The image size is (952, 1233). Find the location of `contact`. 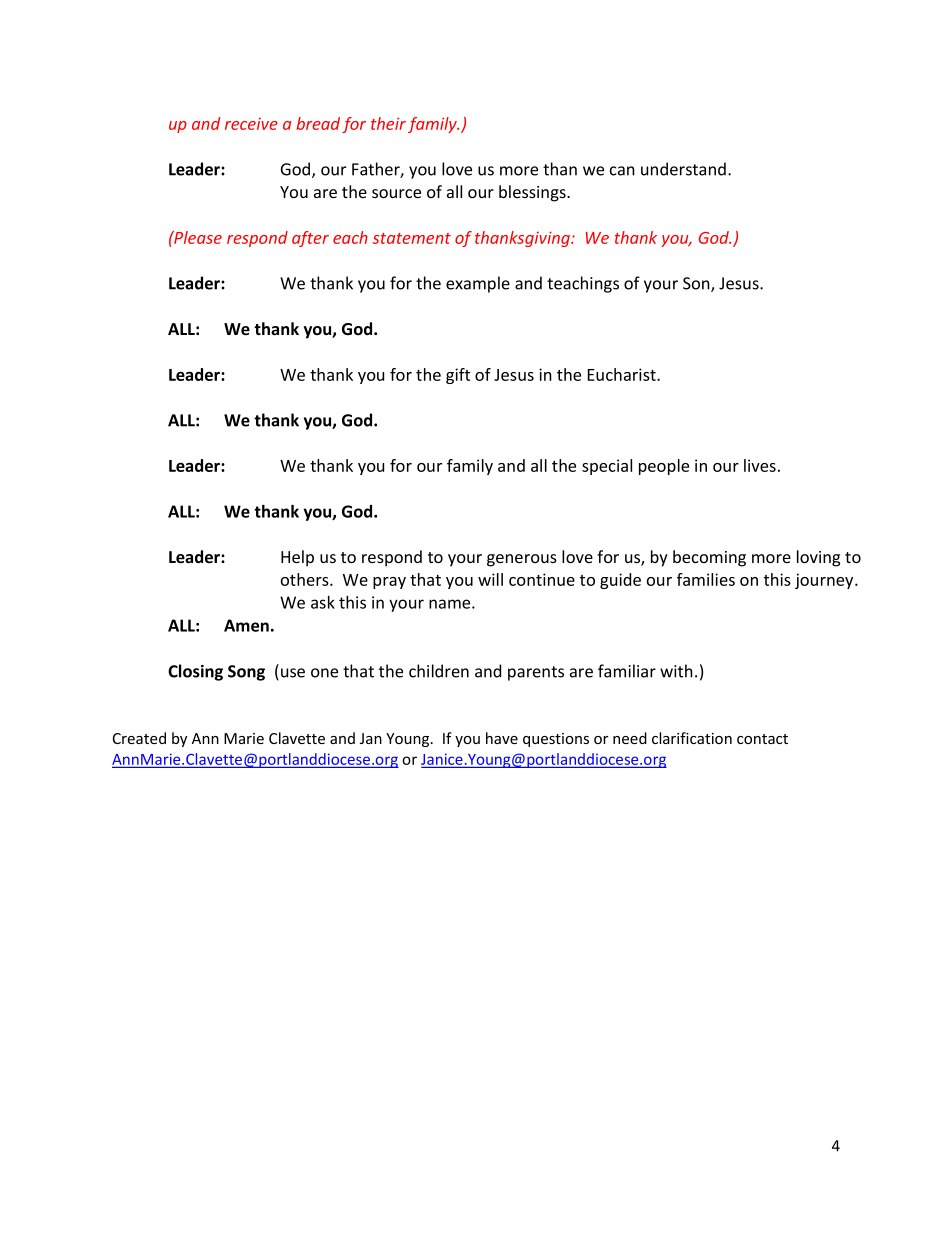

contact is located at coordinates (762, 739).
